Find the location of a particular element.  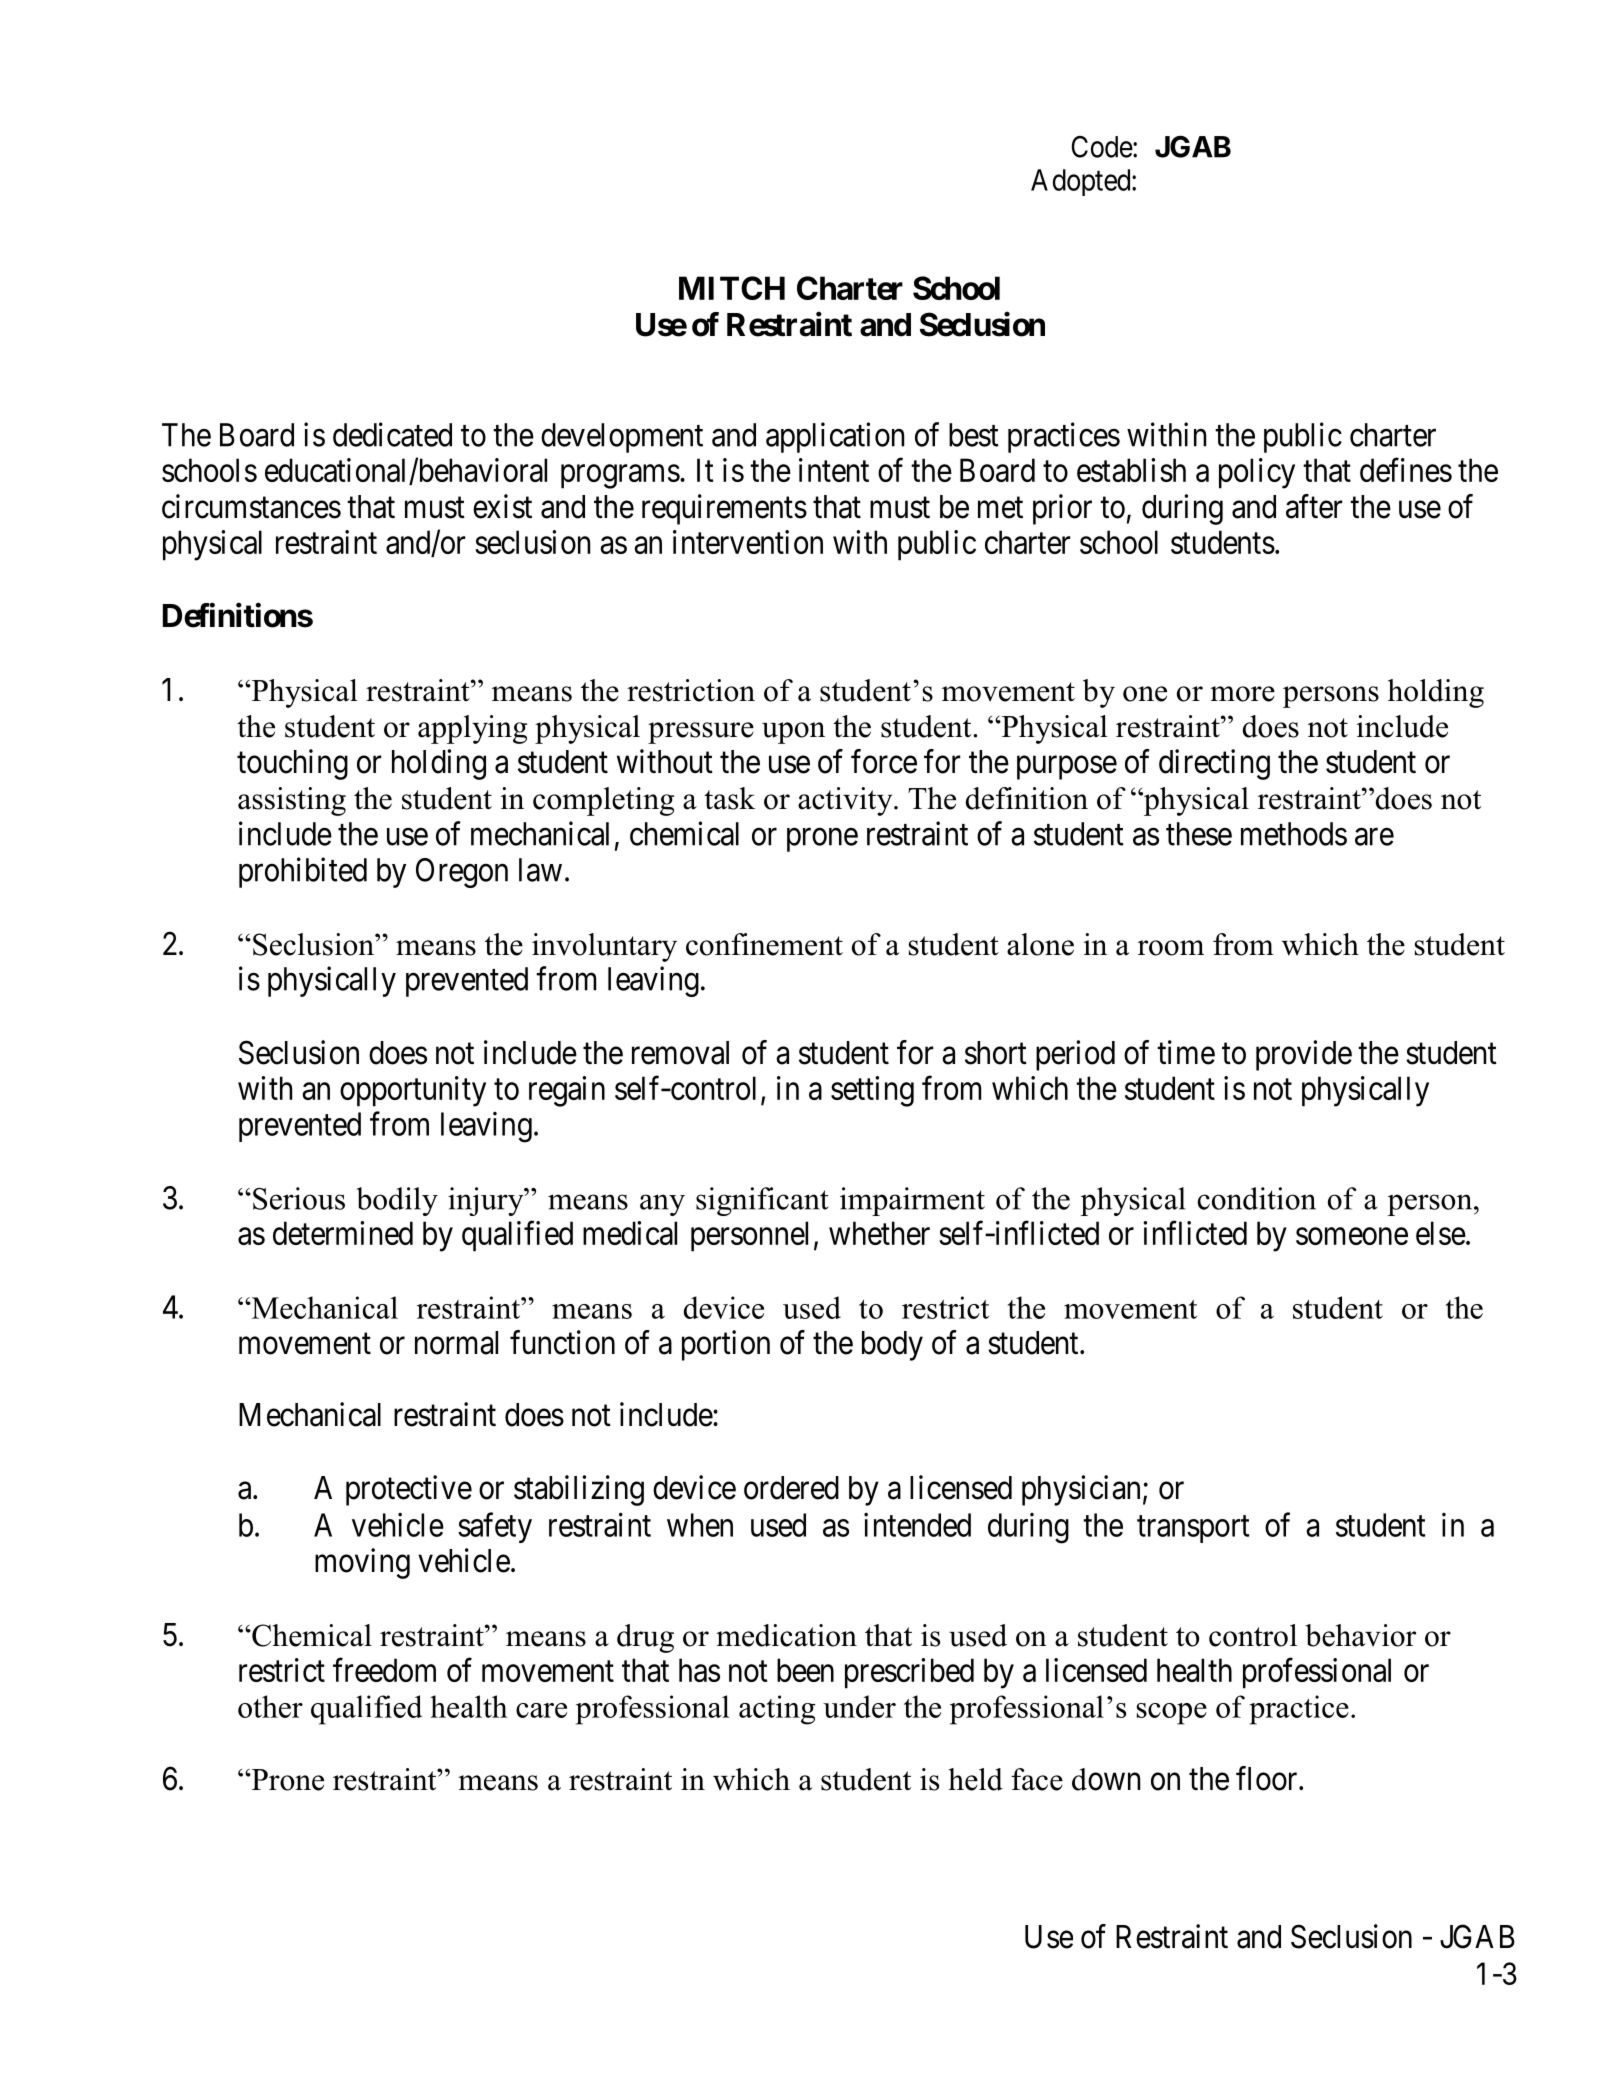

protective is located at coordinates (409, 1490).
